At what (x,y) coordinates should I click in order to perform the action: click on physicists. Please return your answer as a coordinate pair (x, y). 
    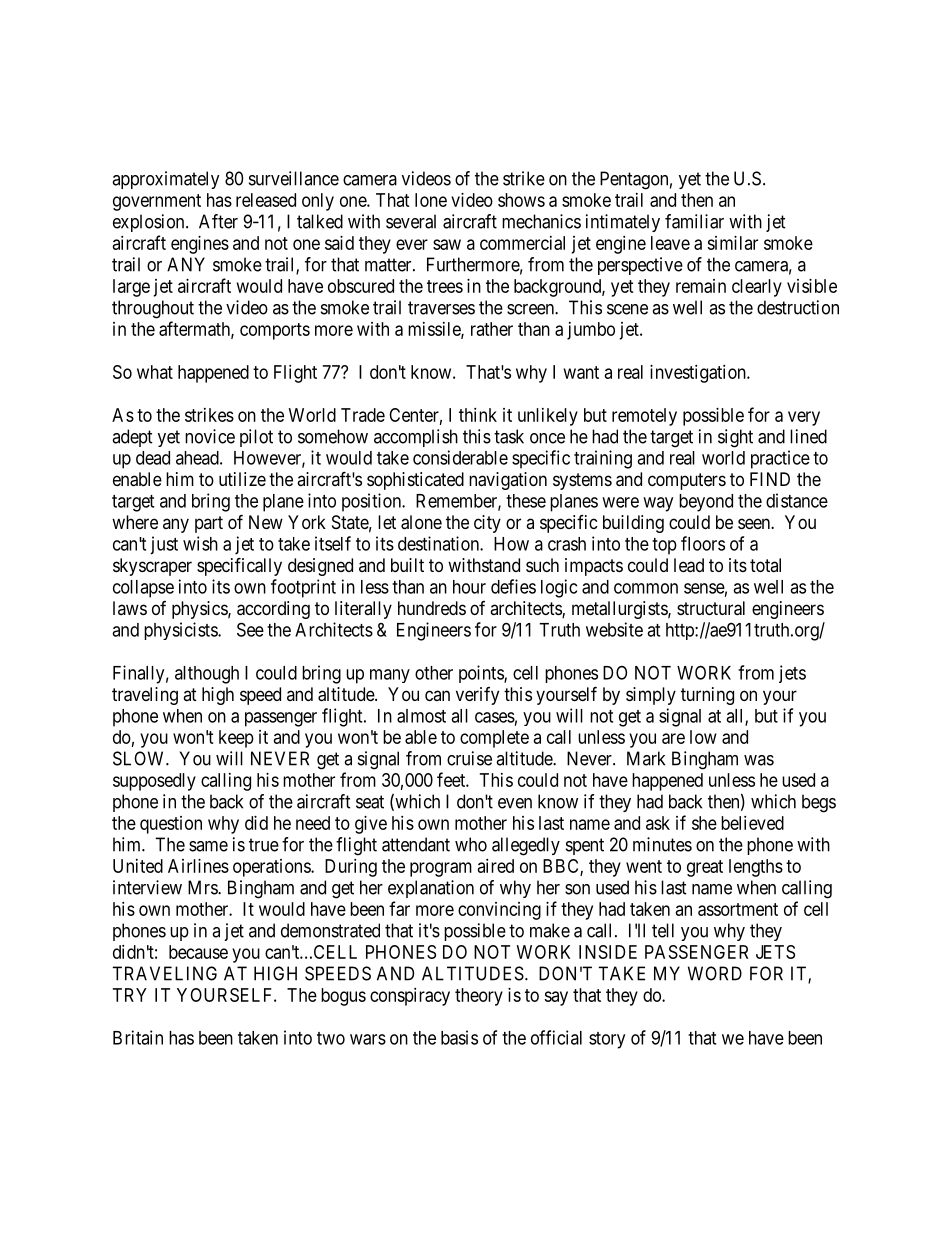
    Looking at the image, I should click on (181, 631).
